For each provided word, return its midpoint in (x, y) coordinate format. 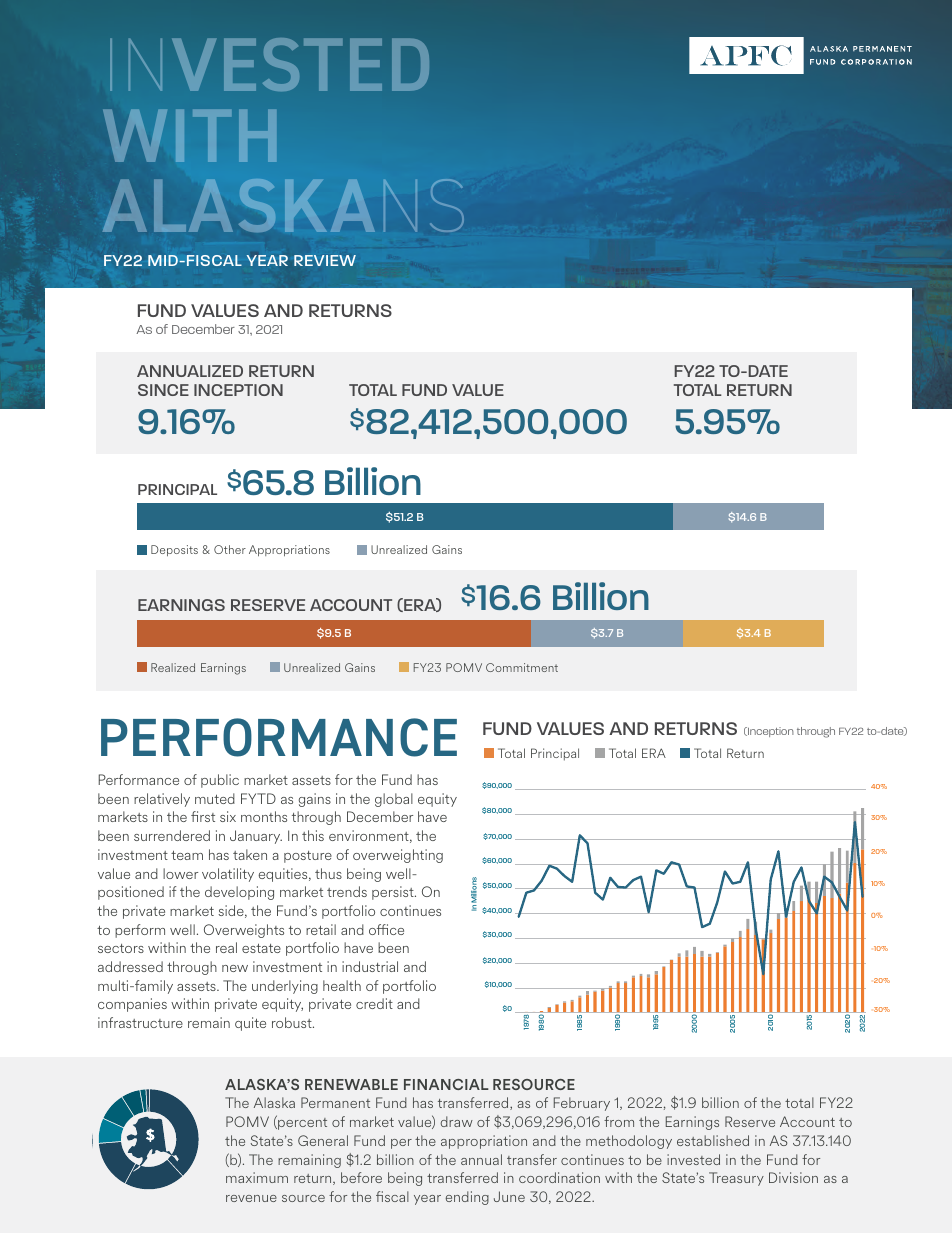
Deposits (174, 550)
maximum (257, 1177)
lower (180, 873)
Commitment (522, 667)
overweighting (398, 856)
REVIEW (325, 260)
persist (394, 893)
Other (230, 549)
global (394, 800)
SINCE (163, 390)
